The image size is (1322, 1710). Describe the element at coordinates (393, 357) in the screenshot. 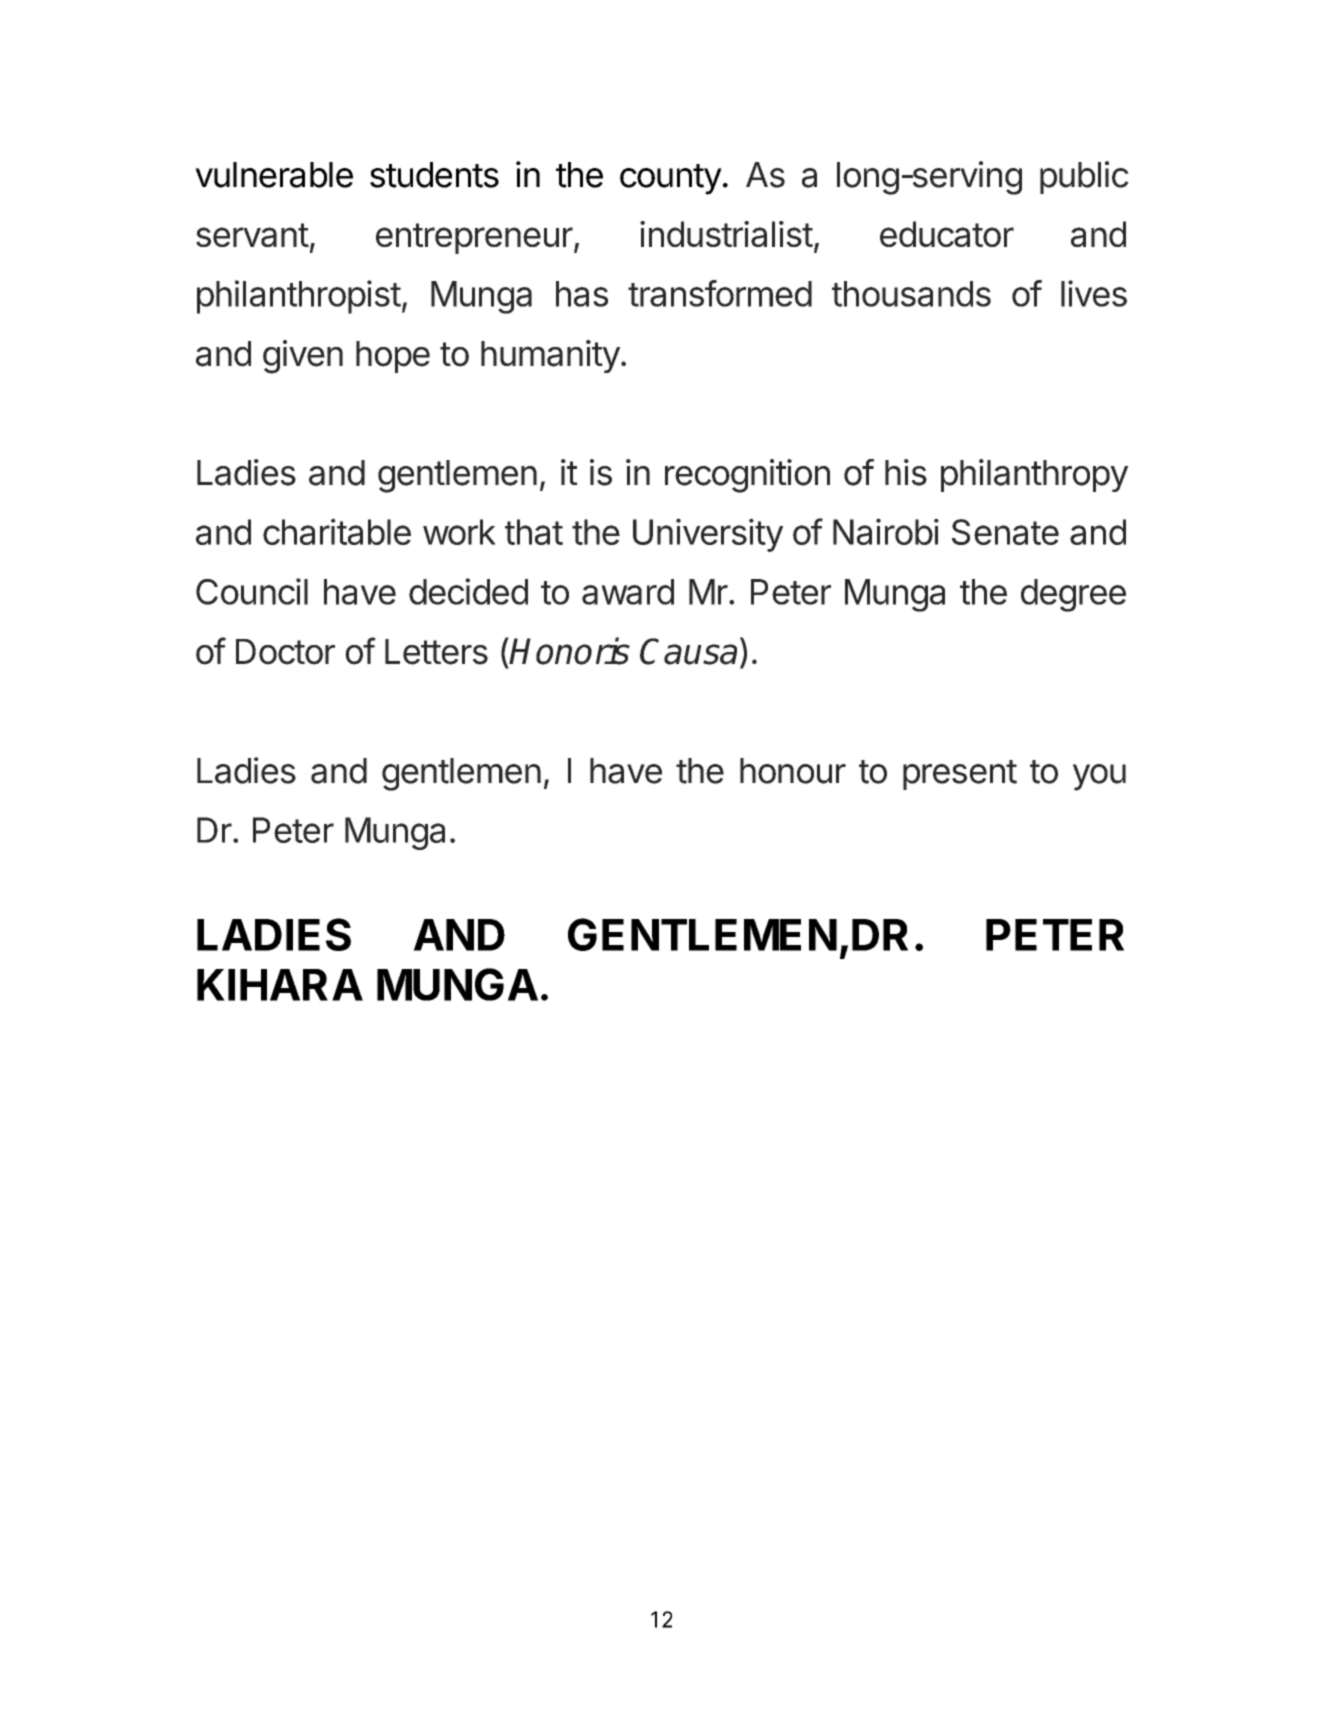

I see `hope` at that location.
